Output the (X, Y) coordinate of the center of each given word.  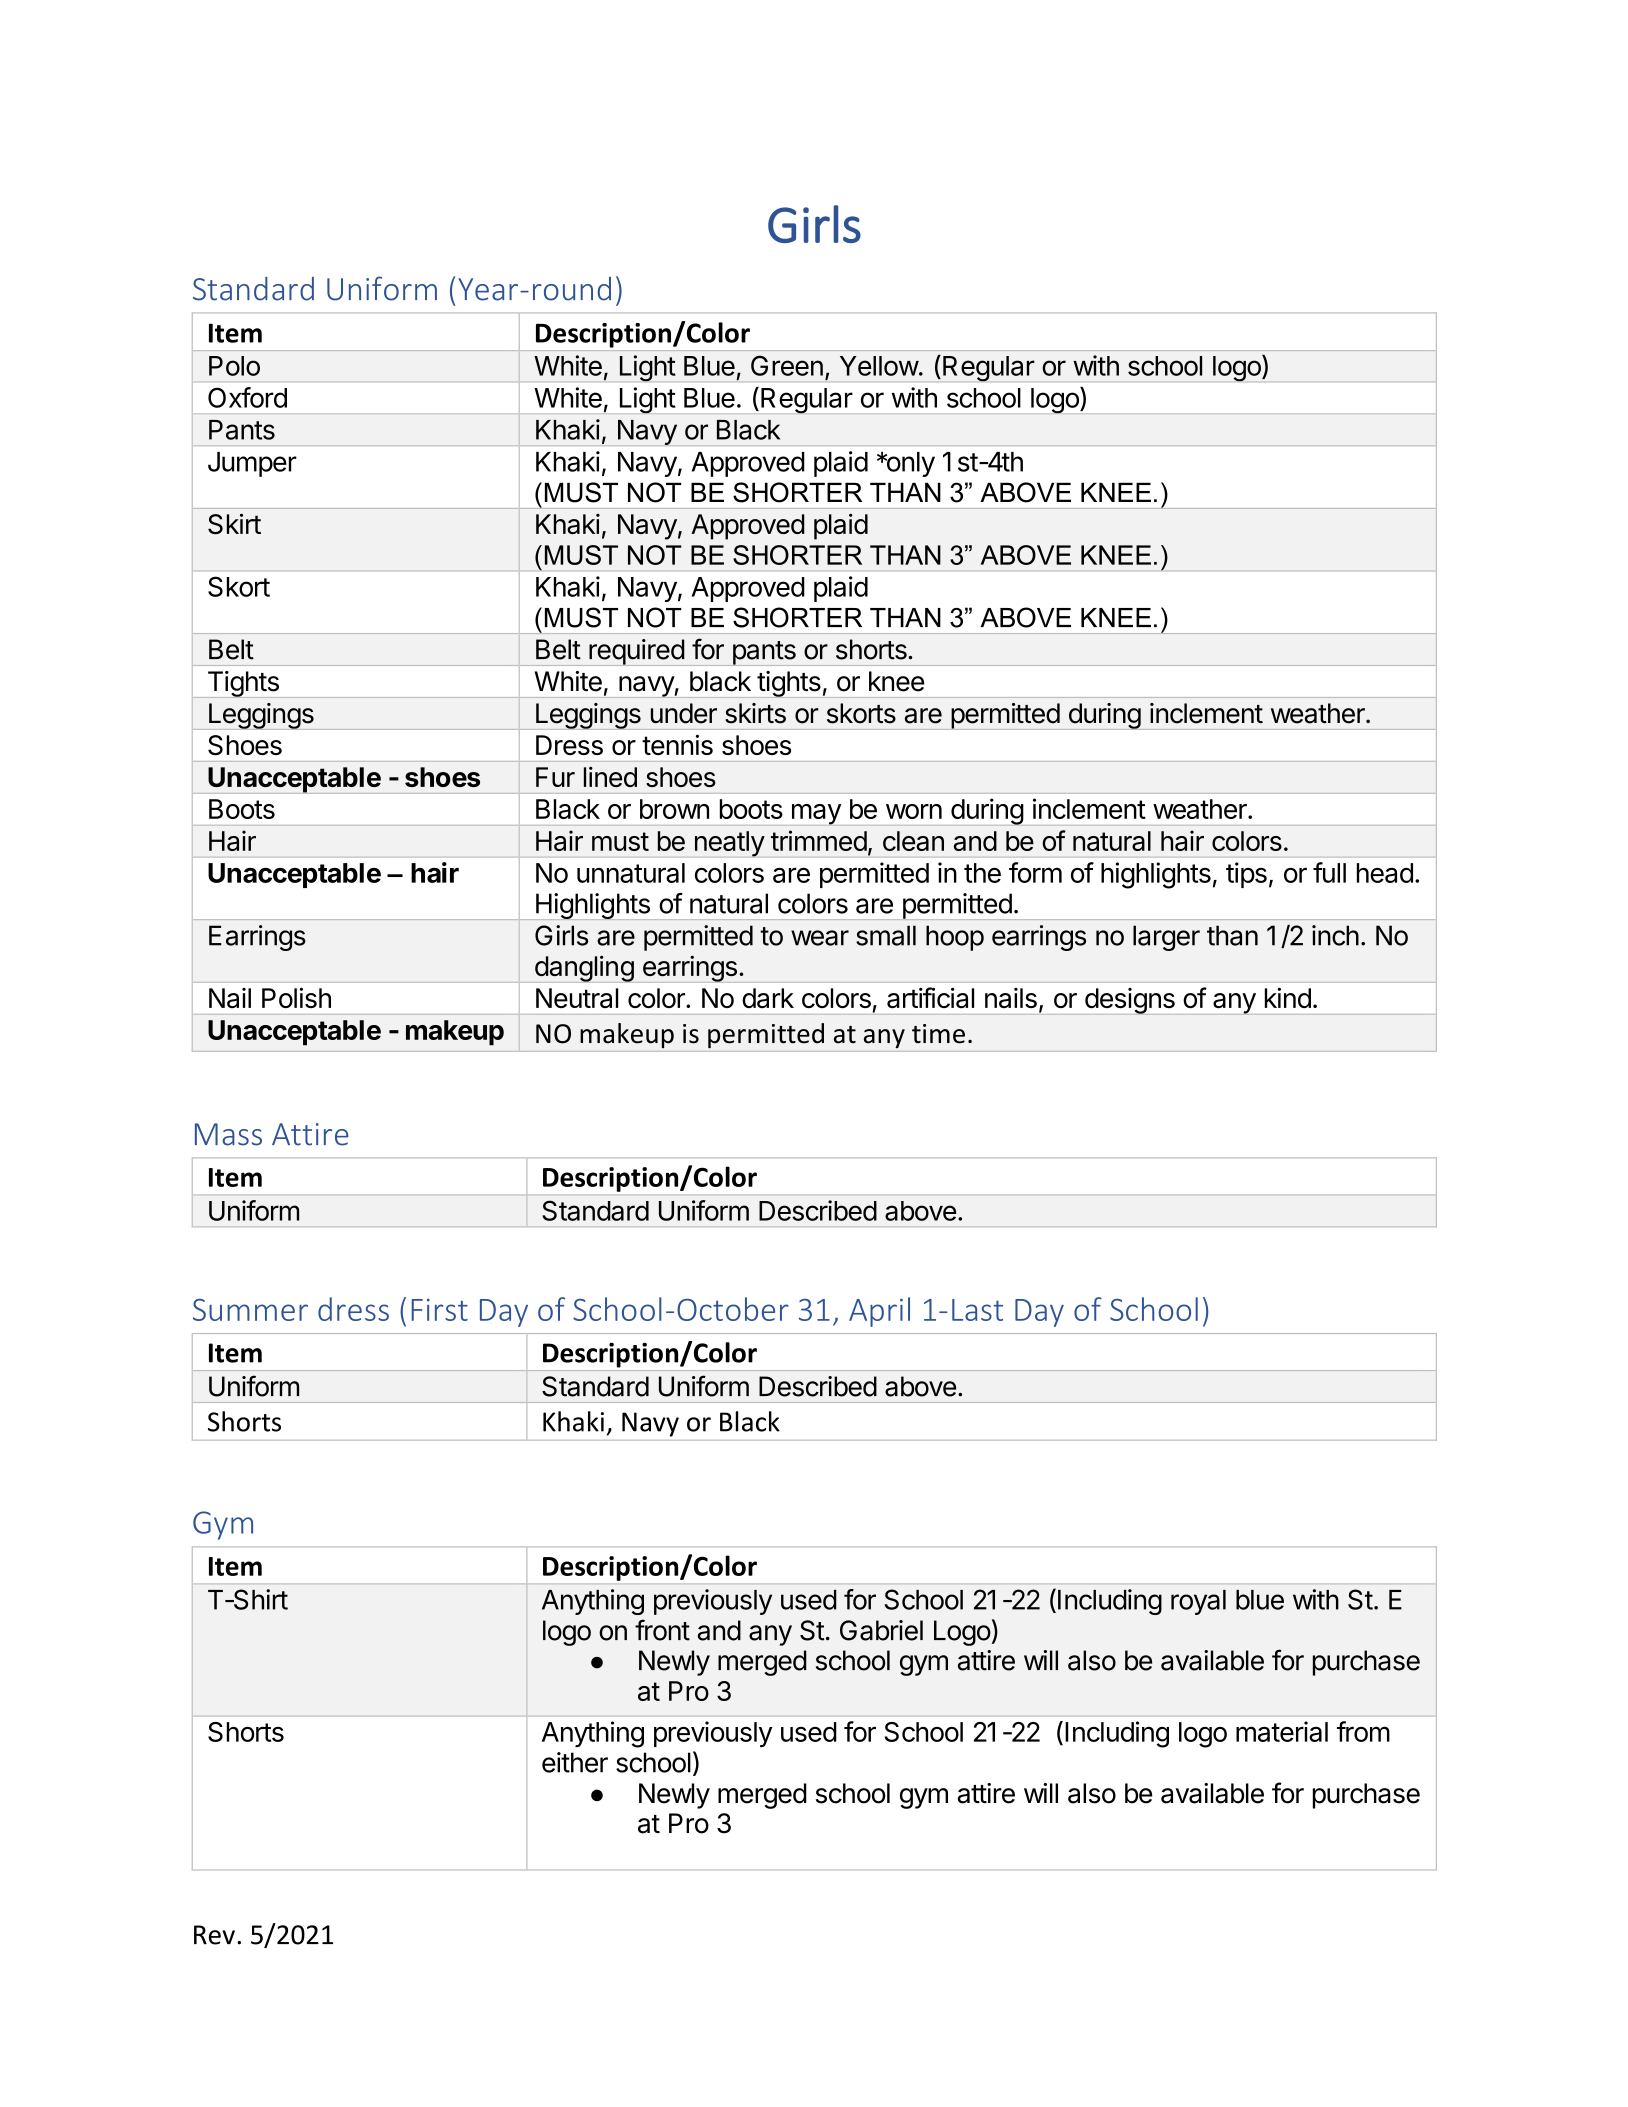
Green (787, 365)
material (1282, 1731)
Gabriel (881, 1630)
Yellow (879, 366)
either (575, 1762)
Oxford (247, 397)
